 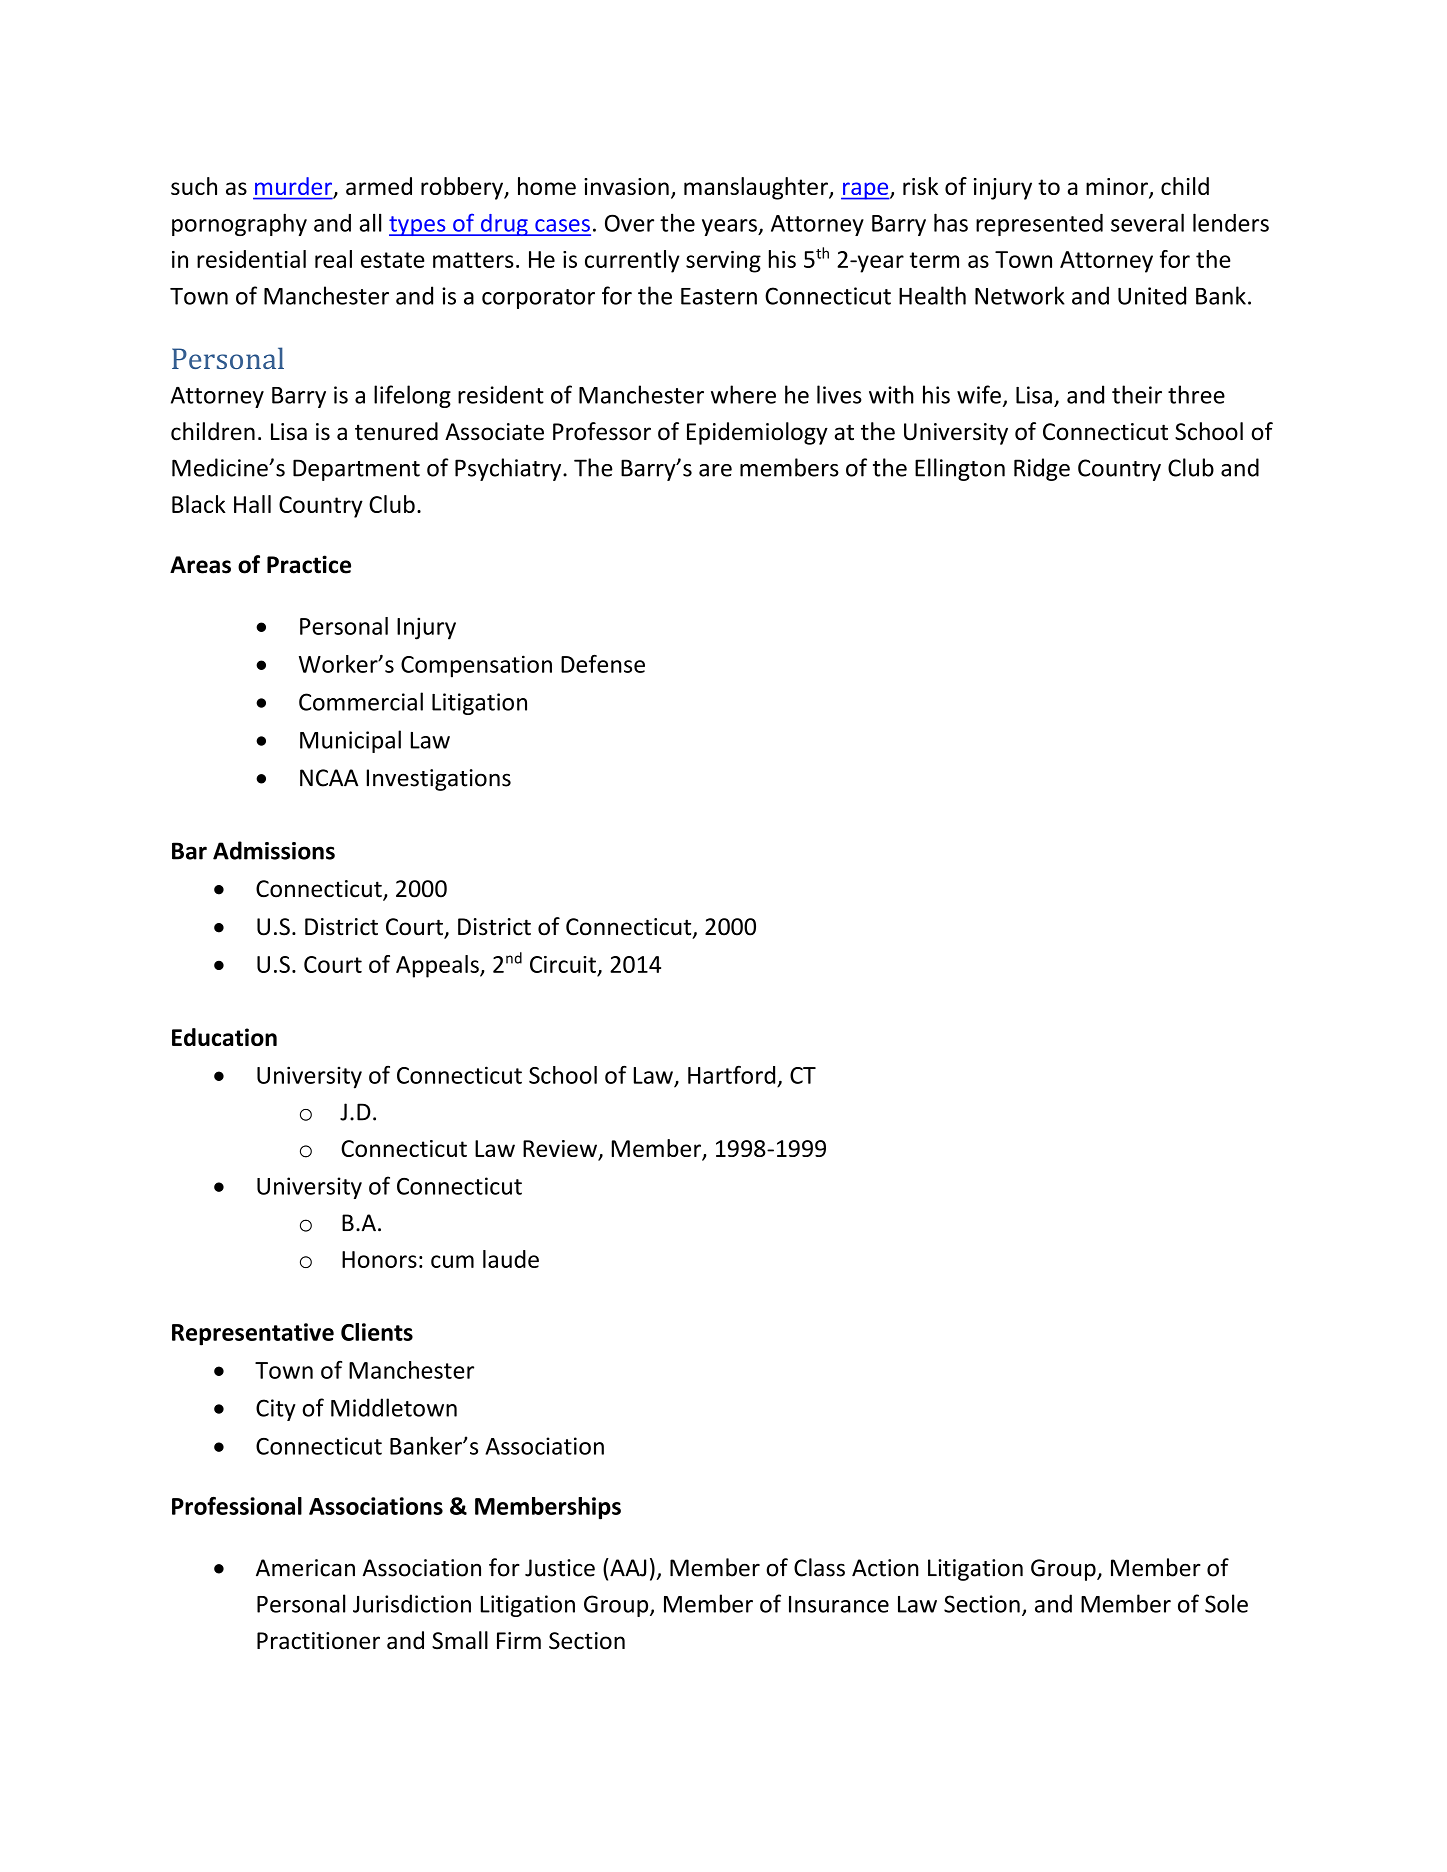 I want to click on Hartford, so click(x=731, y=1075).
